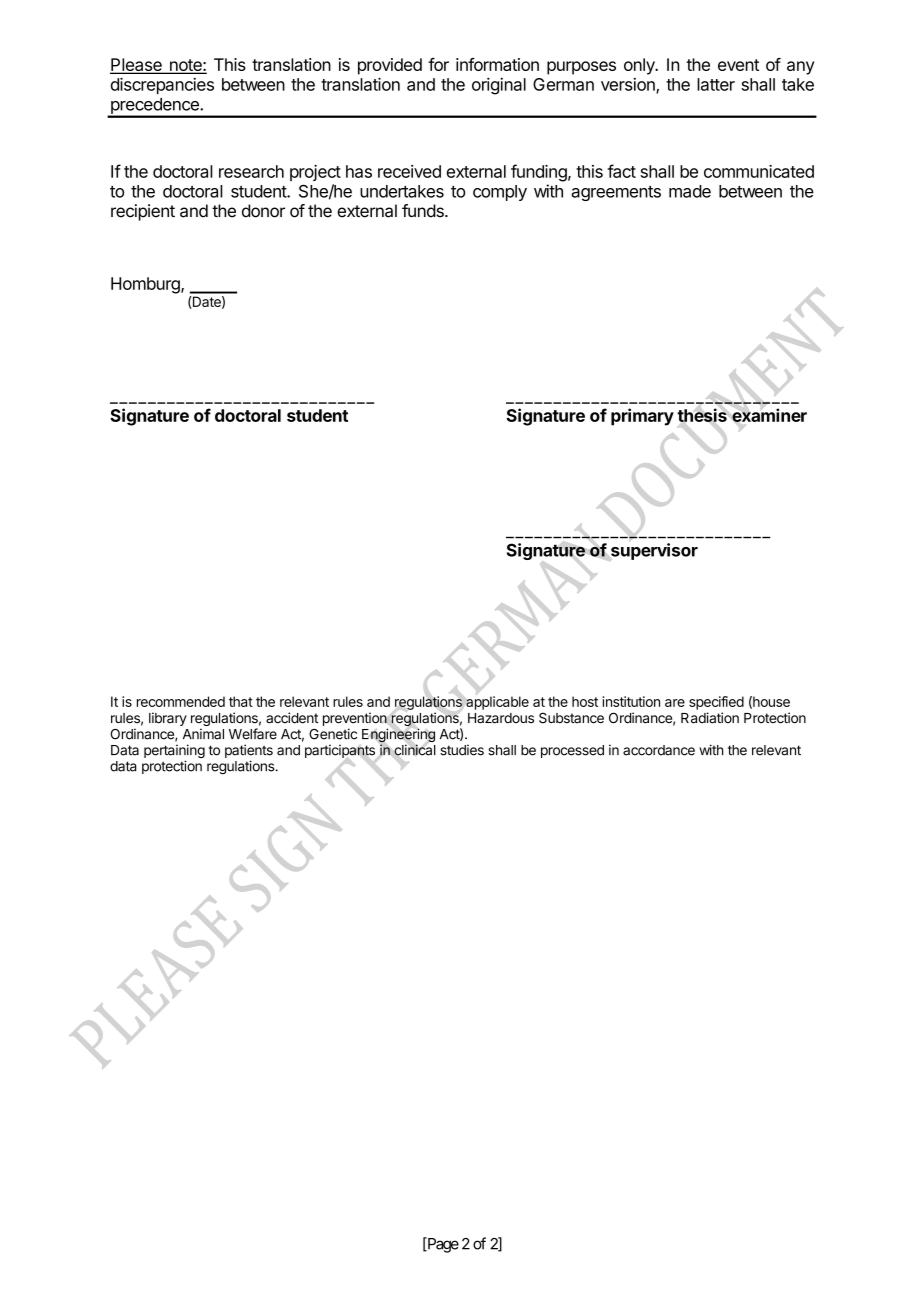 This image has height=1308, width=924. I want to click on original, so click(499, 86).
